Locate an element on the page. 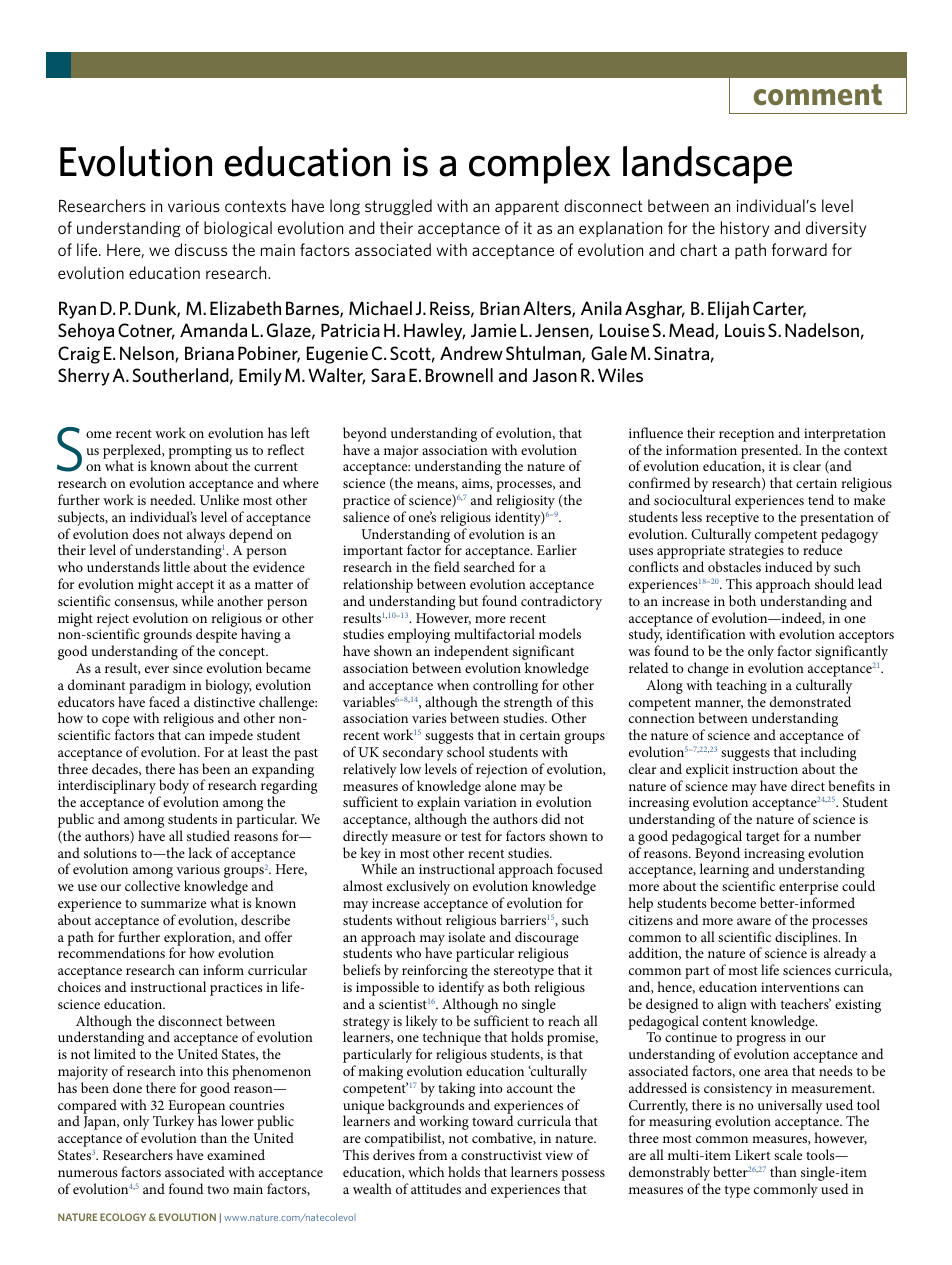 Image resolution: width=952 pixels, height=1265 pixels. school is located at coordinates (466, 751).
